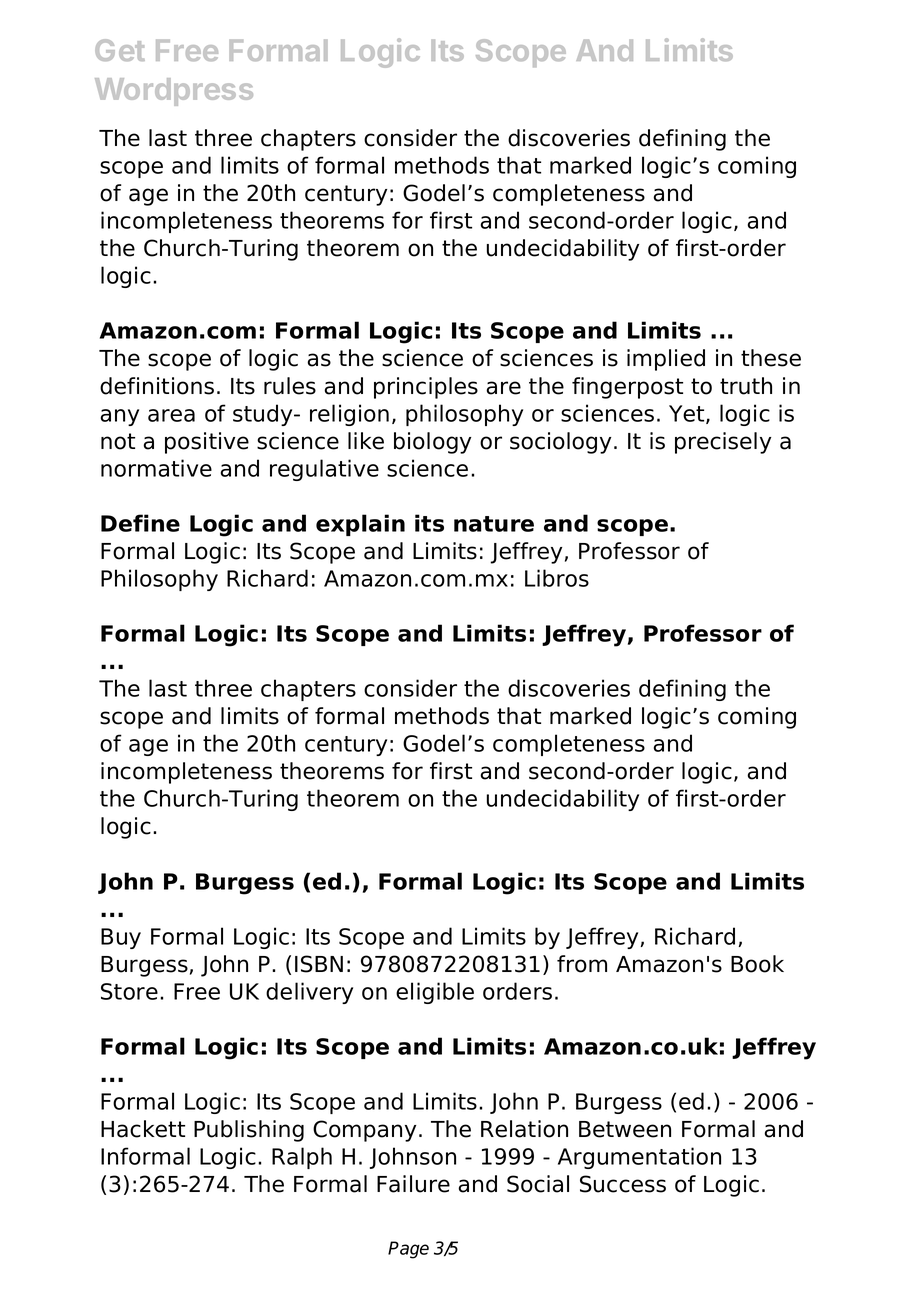 This screenshot has width=924, height=1311. What do you see at coordinates (666, 360) in the screenshot?
I see `implied` at bounding box center [666, 360].
